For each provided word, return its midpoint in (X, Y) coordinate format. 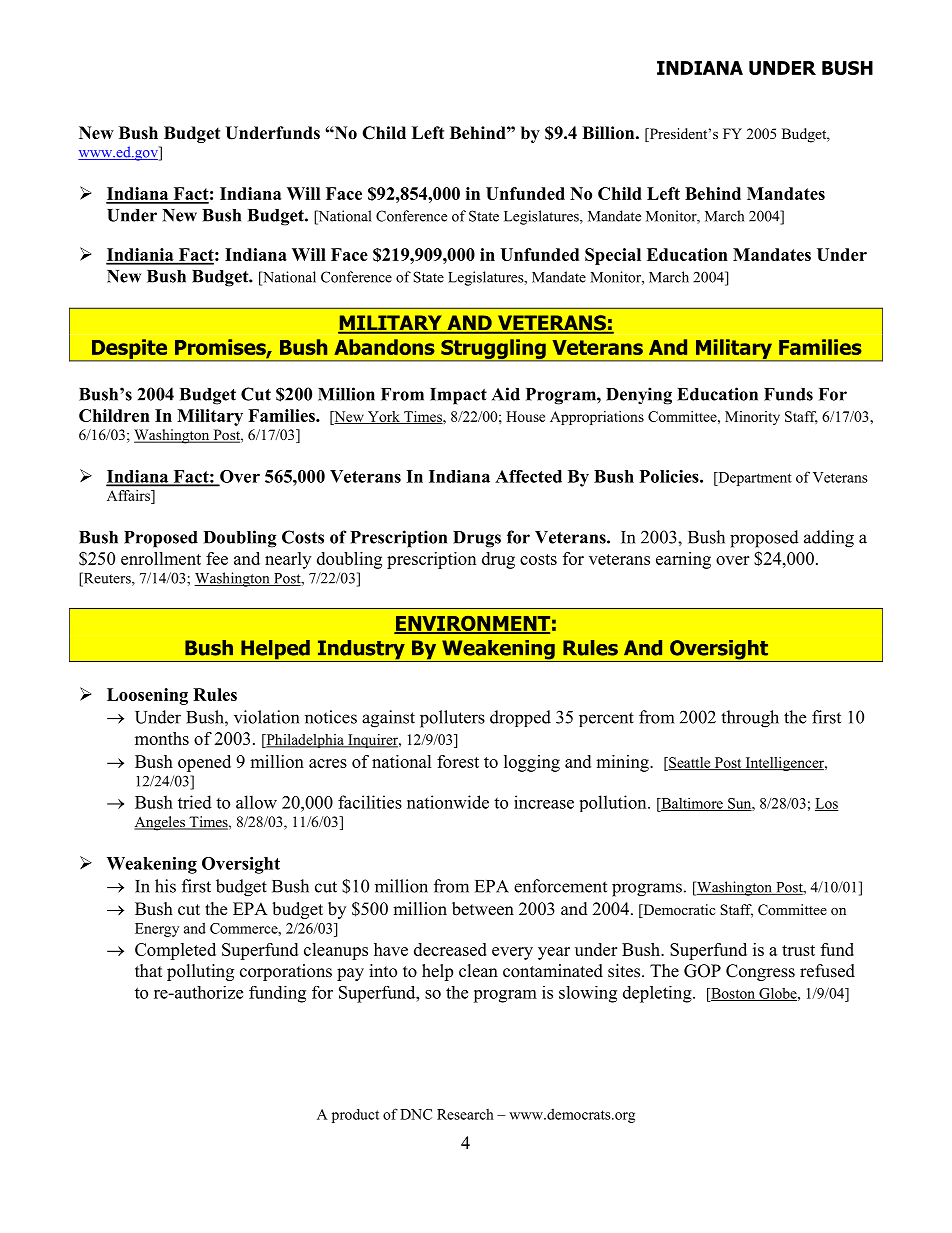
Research (465, 1114)
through (750, 719)
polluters (452, 719)
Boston (733, 994)
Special (613, 256)
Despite (130, 350)
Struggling (493, 350)
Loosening (147, 696)
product (355, 1116)
